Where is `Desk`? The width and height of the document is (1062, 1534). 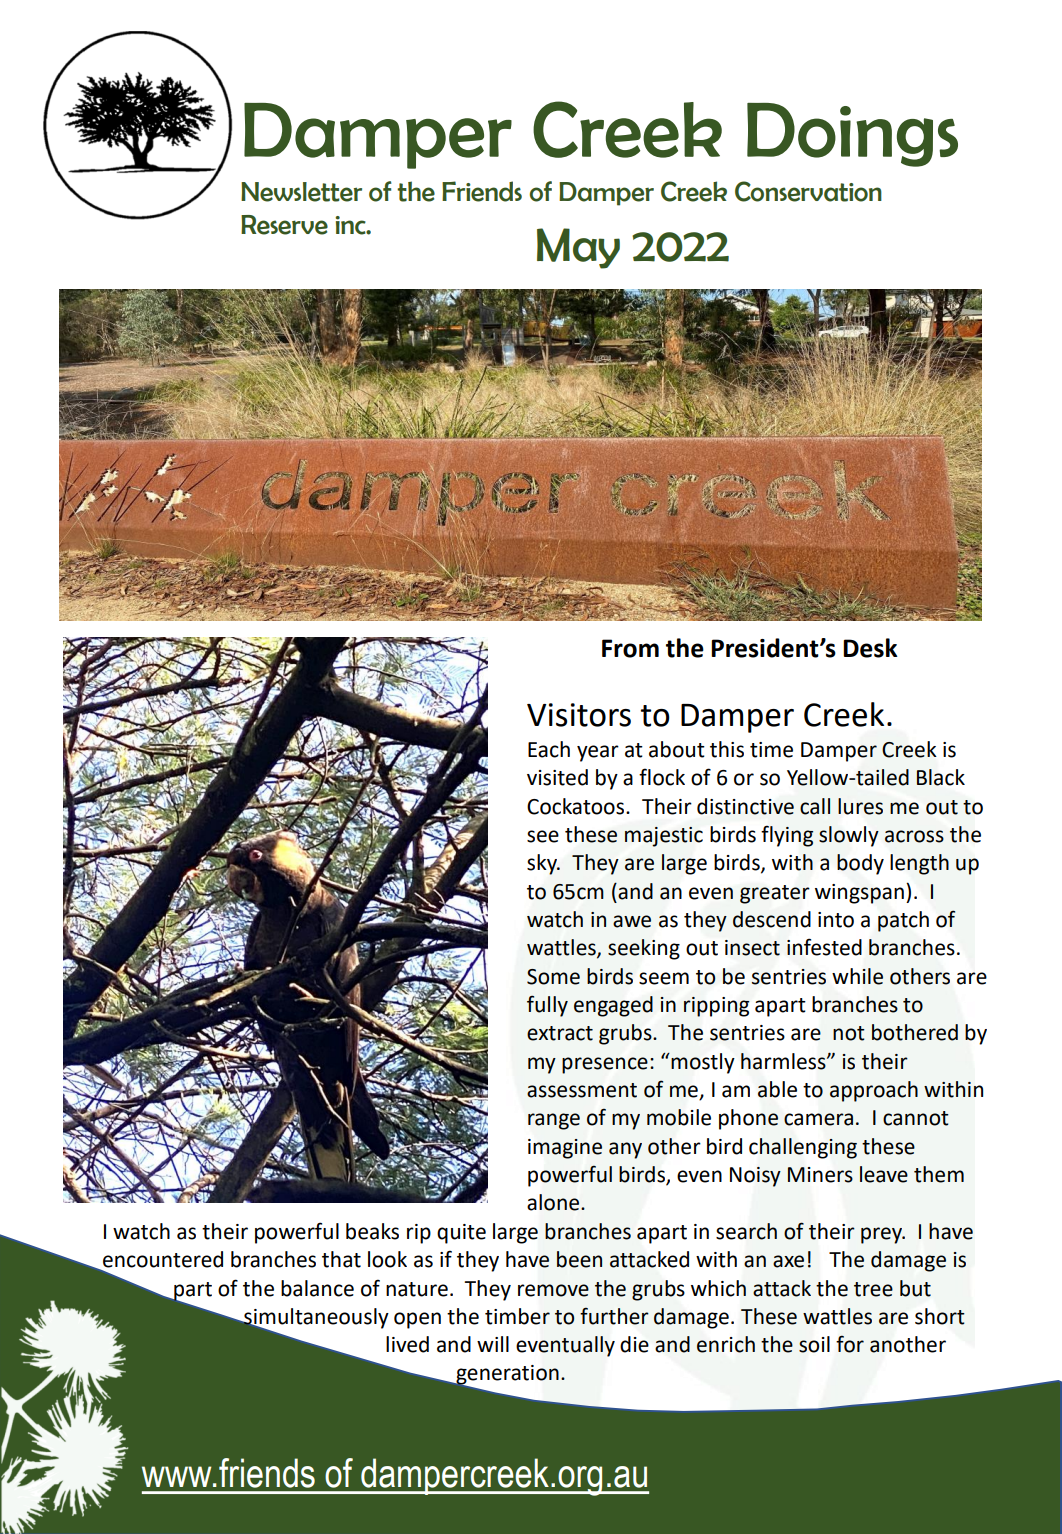
Desk is located at coordinates (870, 648).
